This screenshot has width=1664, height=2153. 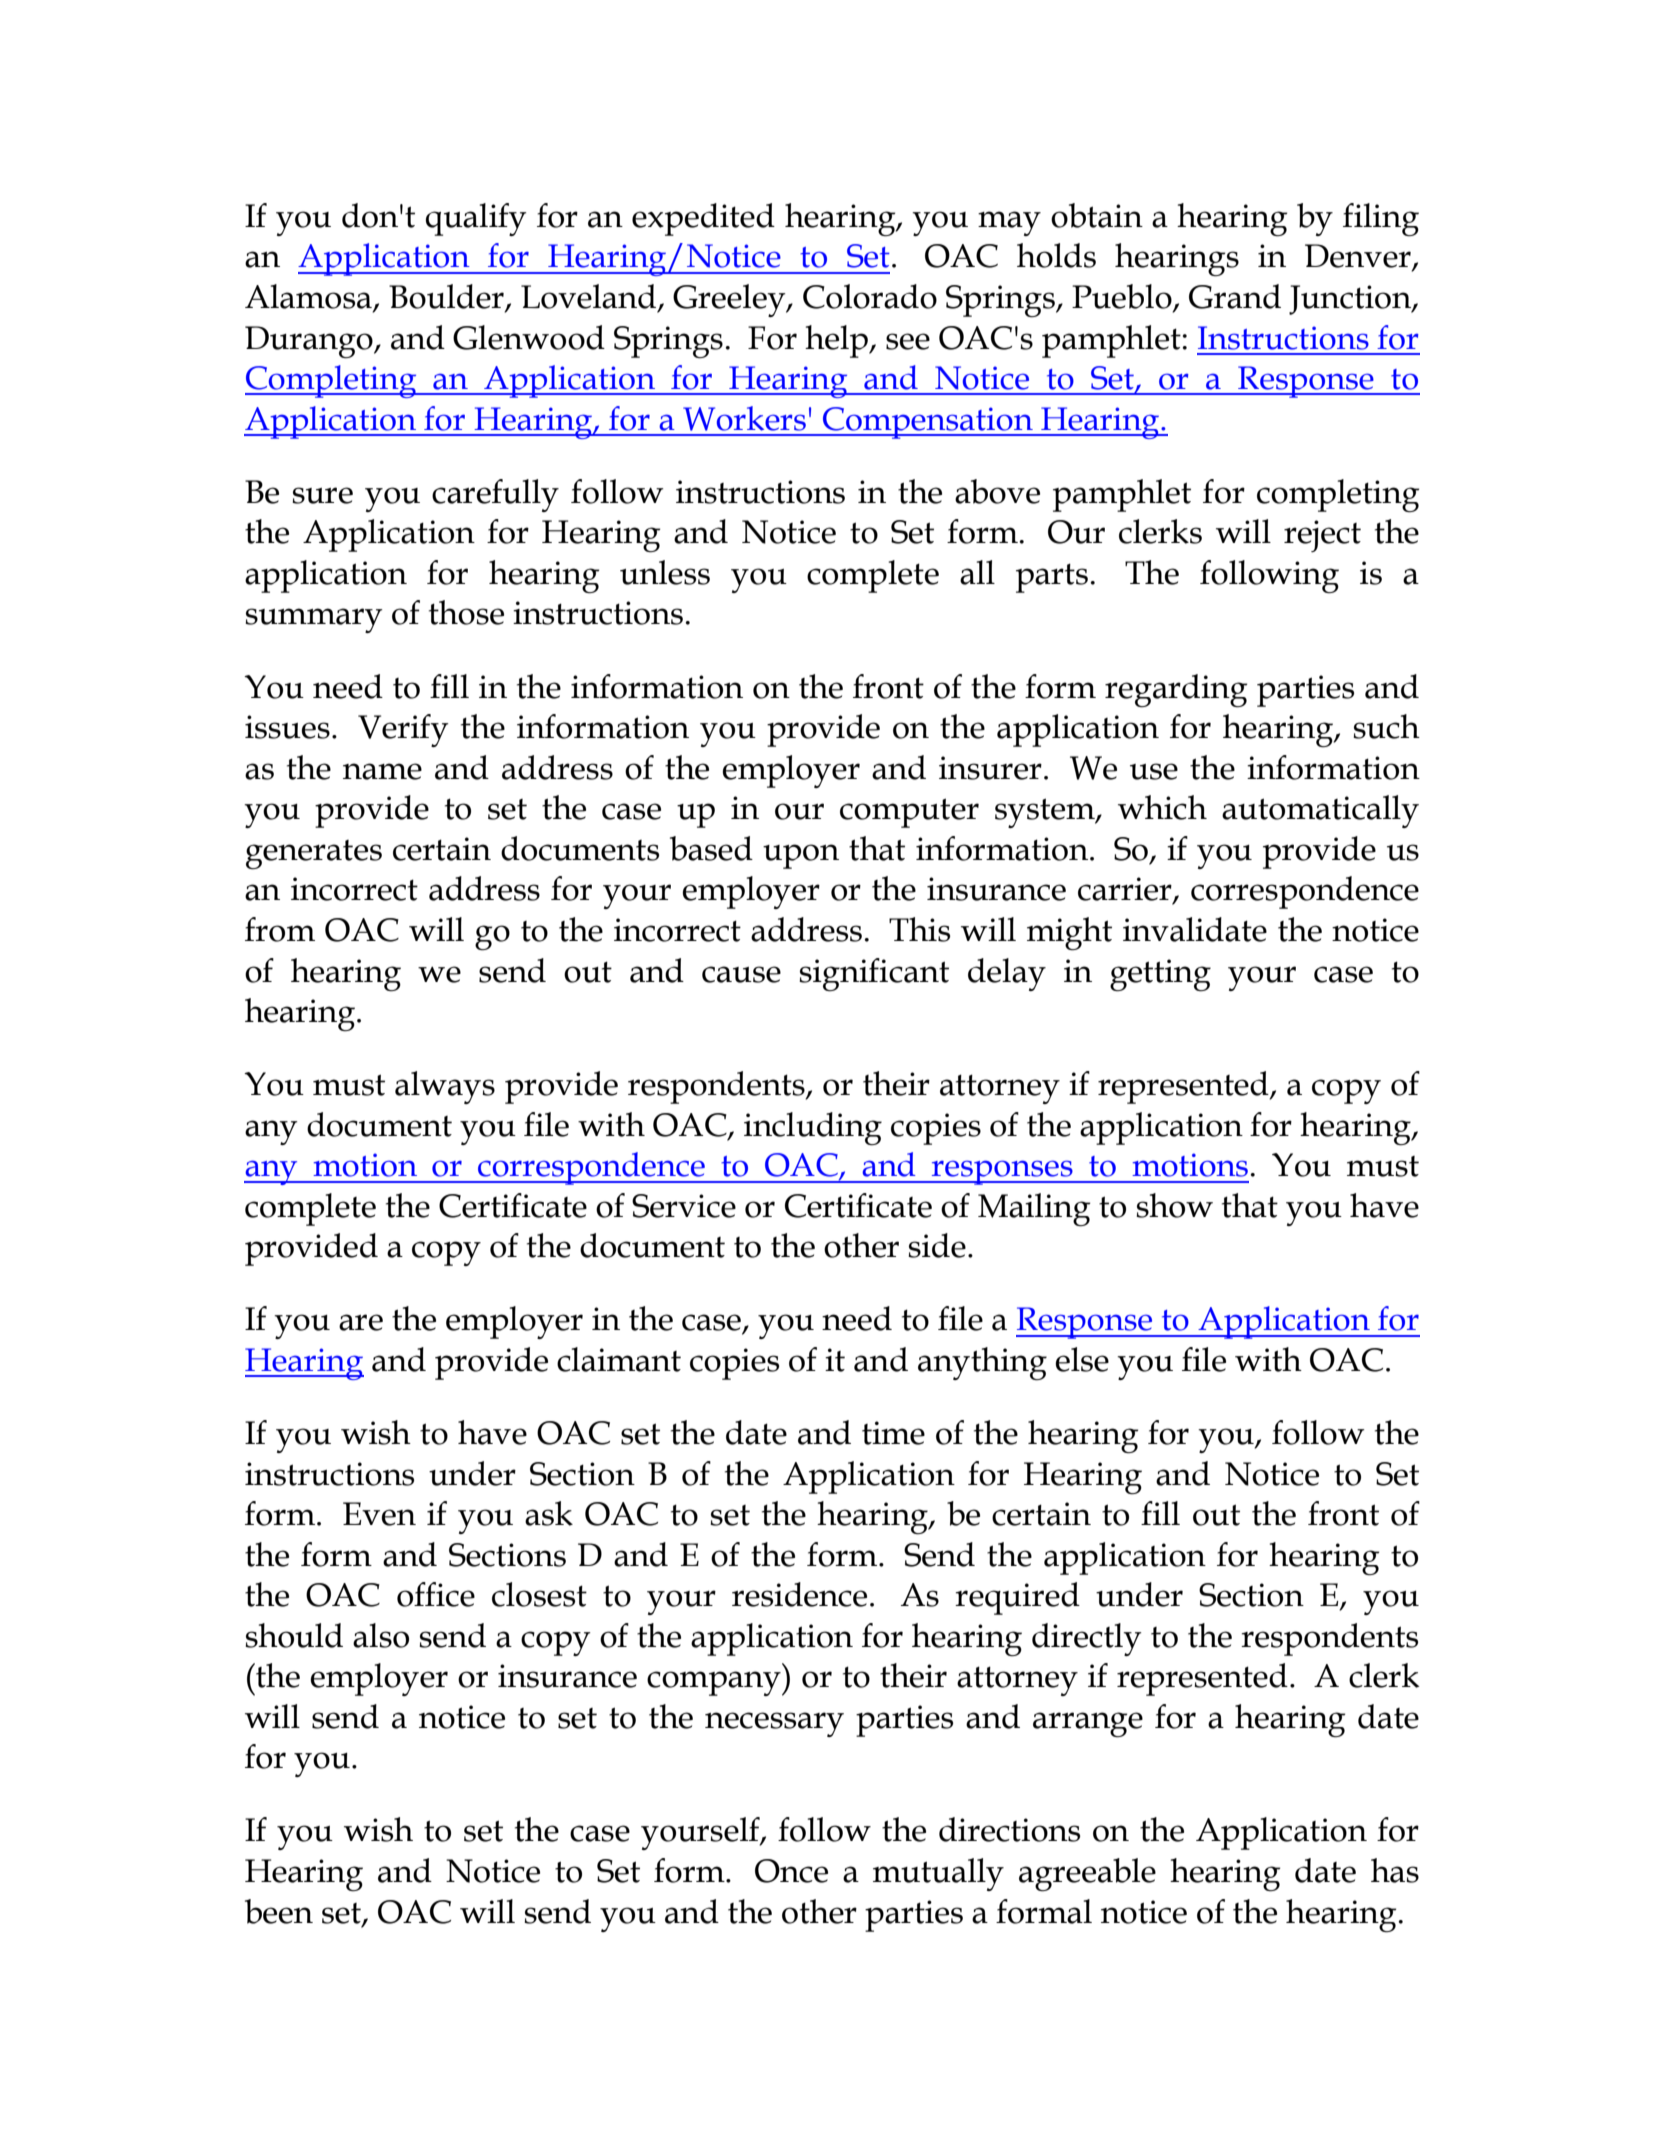 What do you see at coordinates (909, 813) in the screenshot?
I see `computer` at bounding box center [909, 813].
